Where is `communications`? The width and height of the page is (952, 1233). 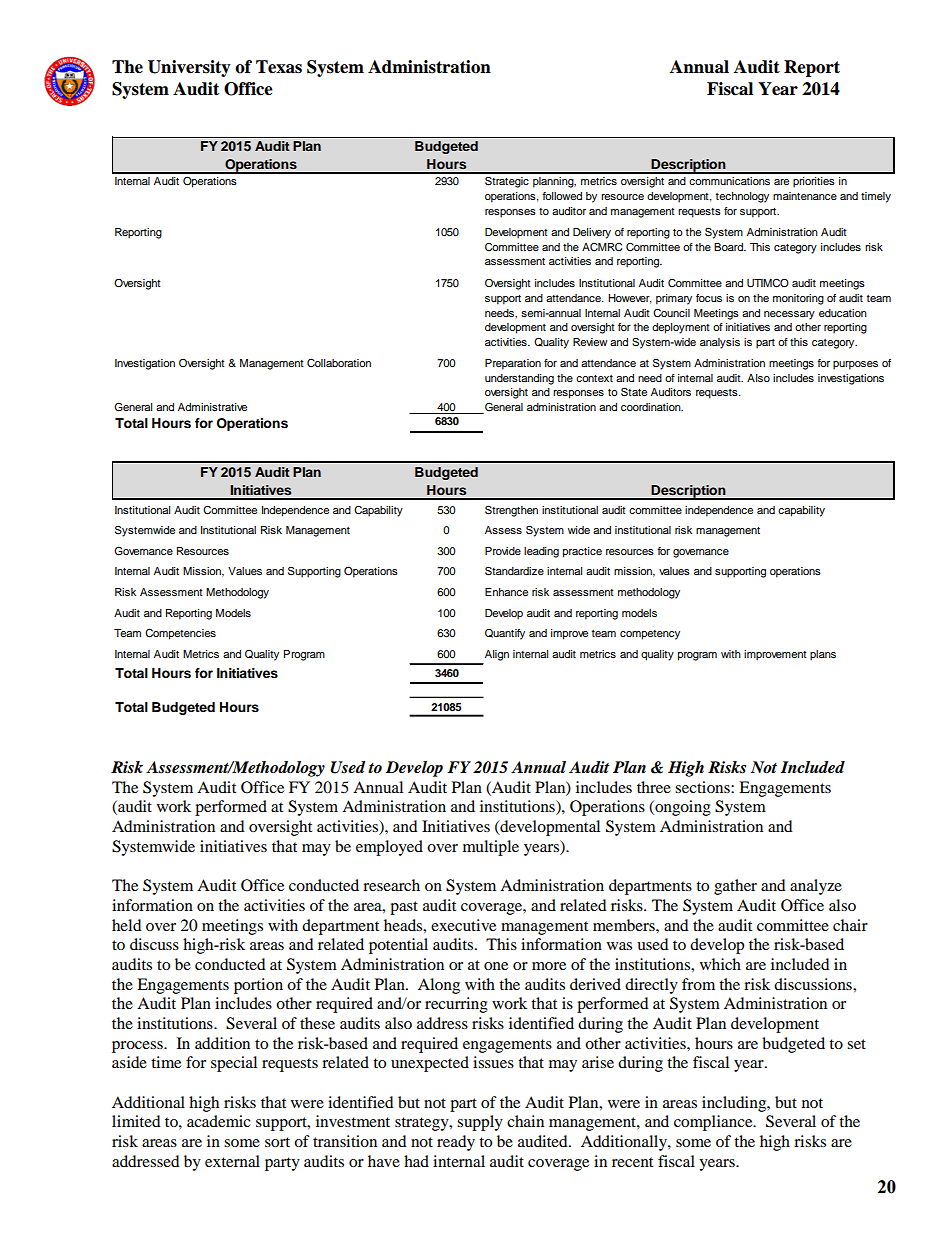 communications is located at coordinates (729, 181).
